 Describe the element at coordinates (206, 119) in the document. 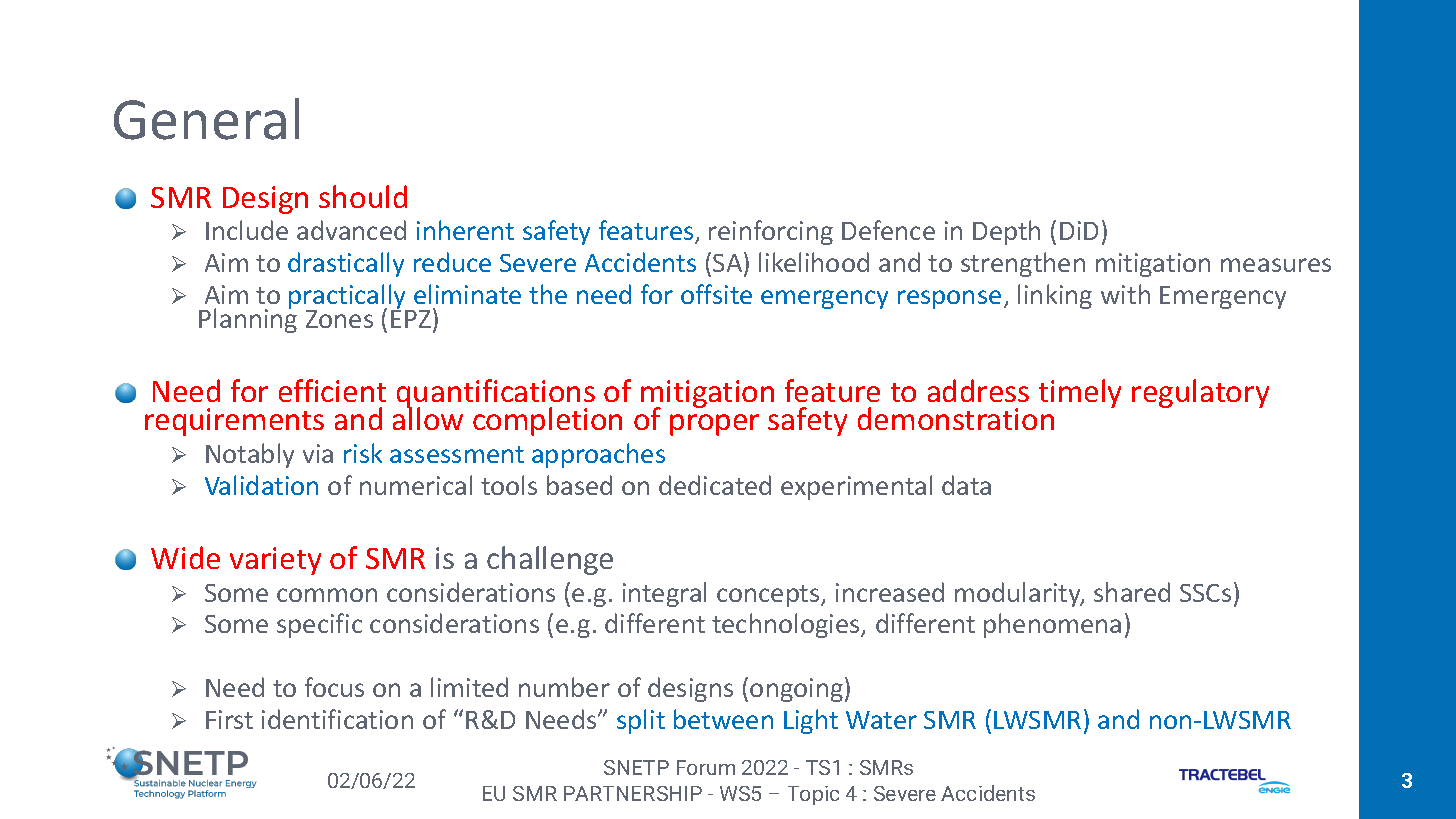

I see `General` at that location.
